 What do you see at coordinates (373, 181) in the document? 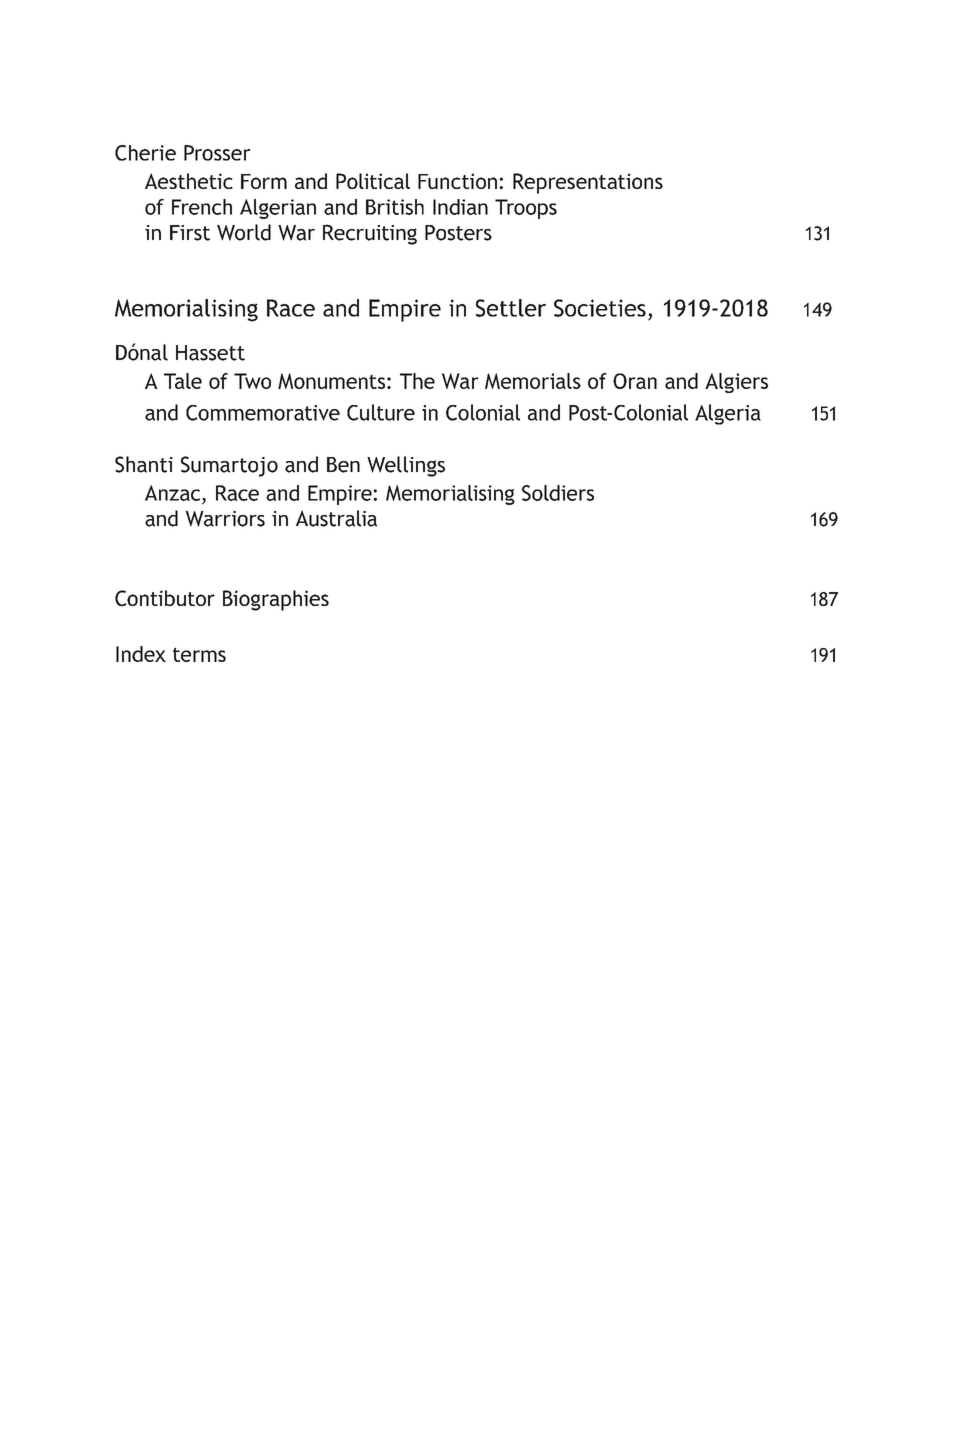
I see `Political` at bounding box center [373, 181].
